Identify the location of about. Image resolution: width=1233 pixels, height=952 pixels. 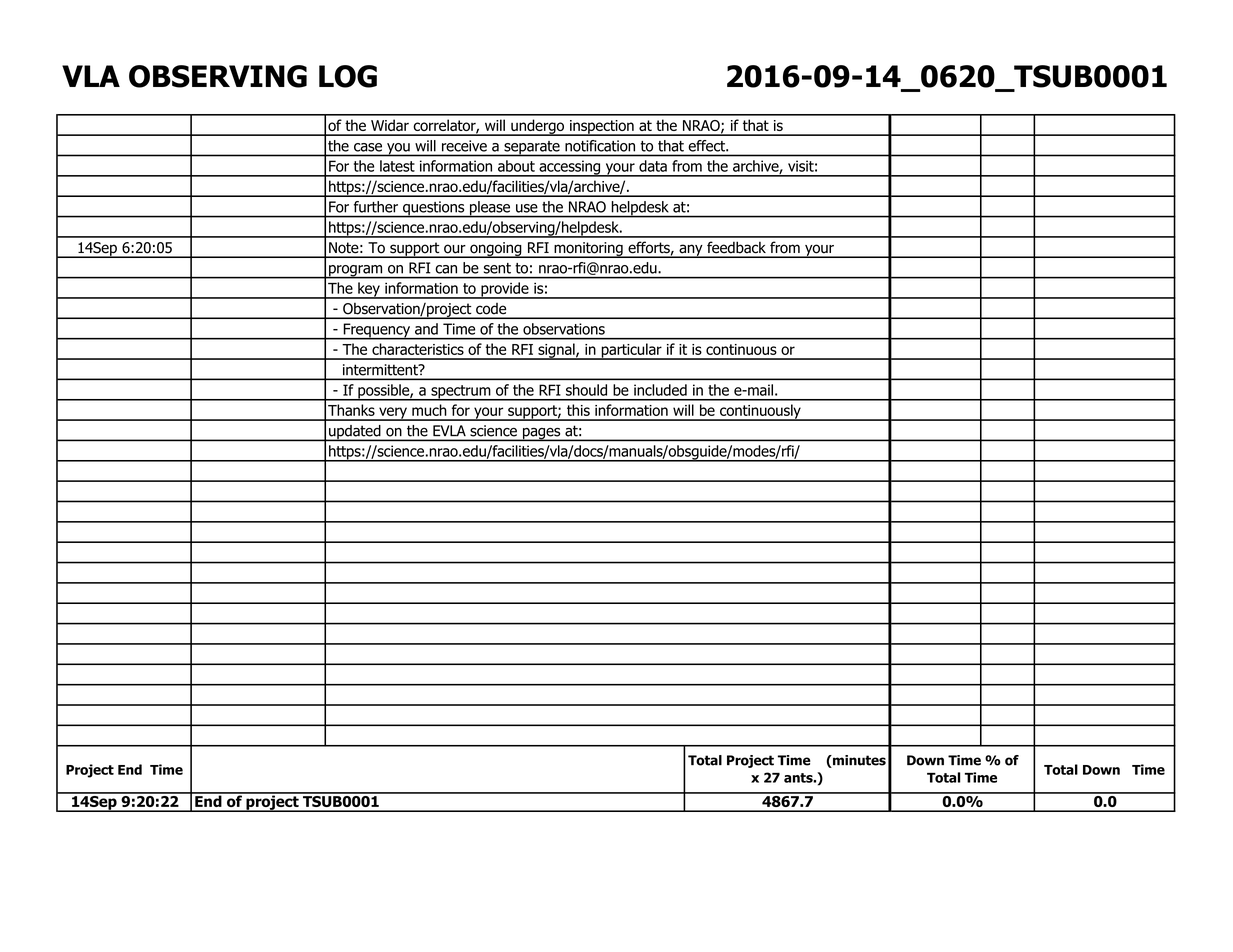
(516, 166).
